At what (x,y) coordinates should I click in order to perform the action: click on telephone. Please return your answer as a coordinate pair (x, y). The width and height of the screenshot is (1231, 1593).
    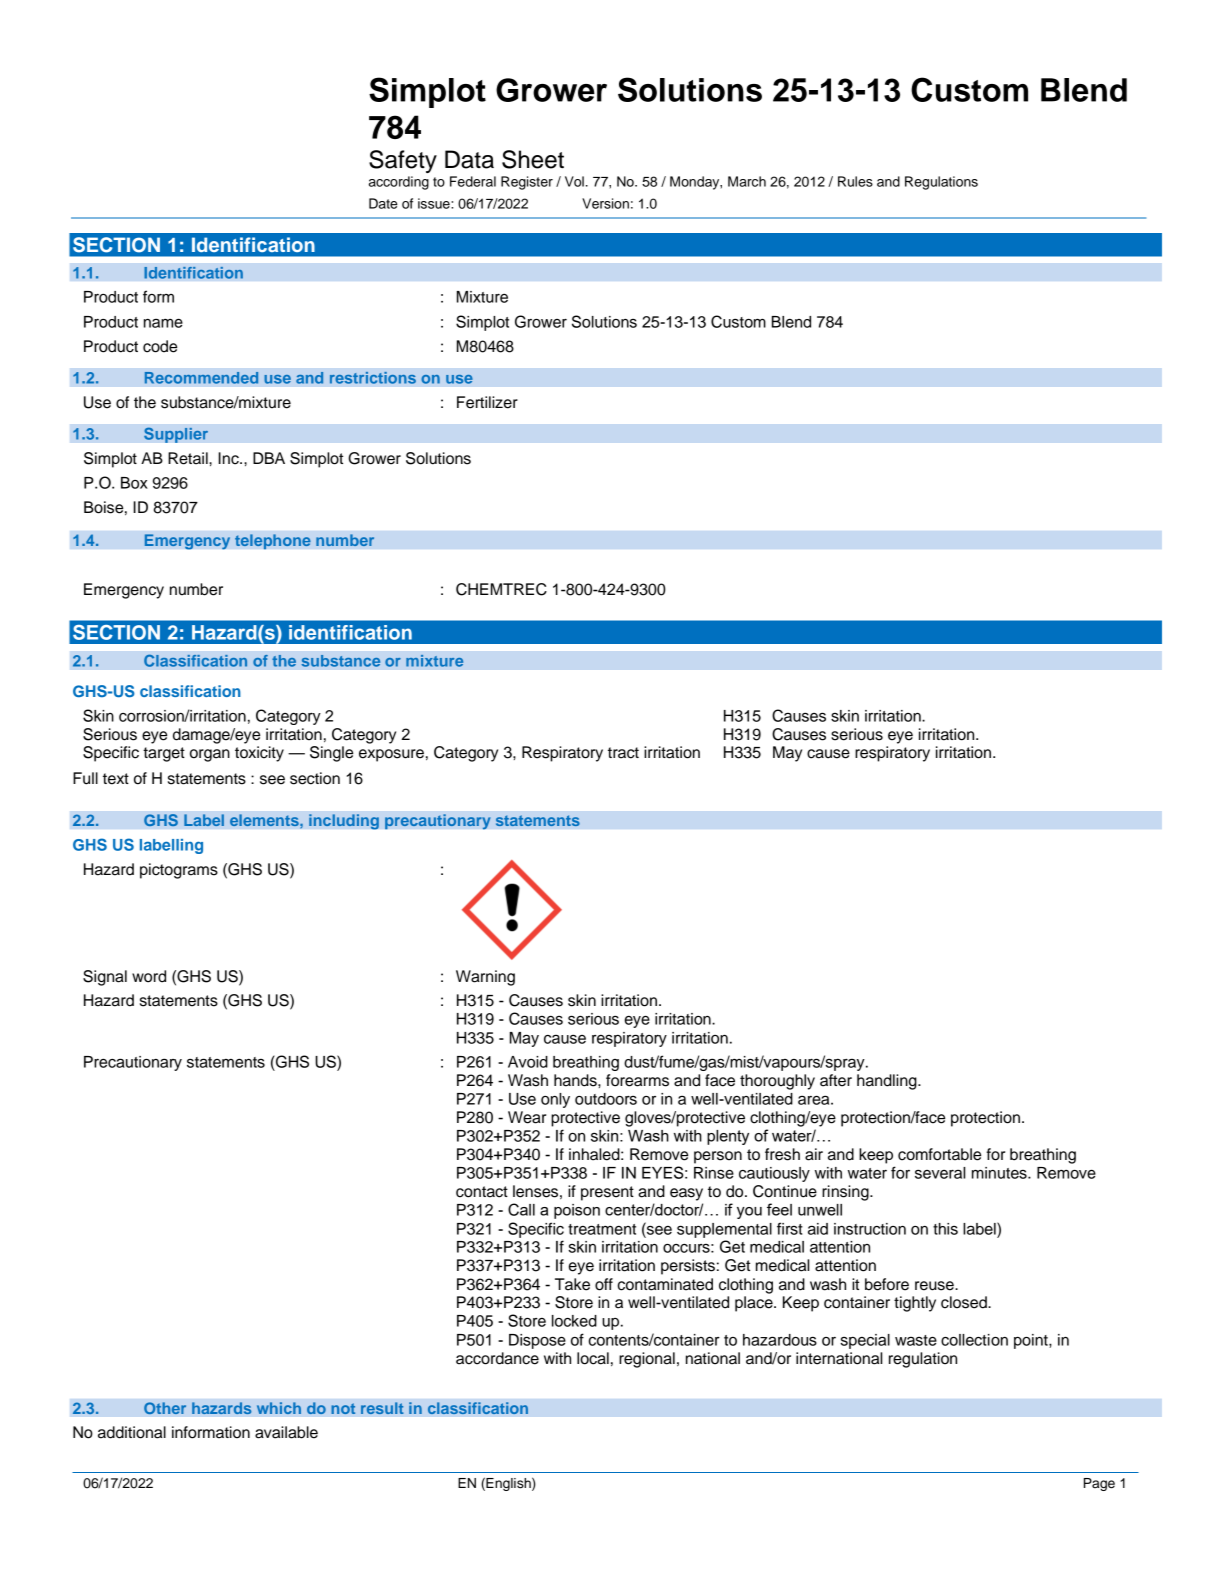
    Looking at the image, I should click on (273, 542).
